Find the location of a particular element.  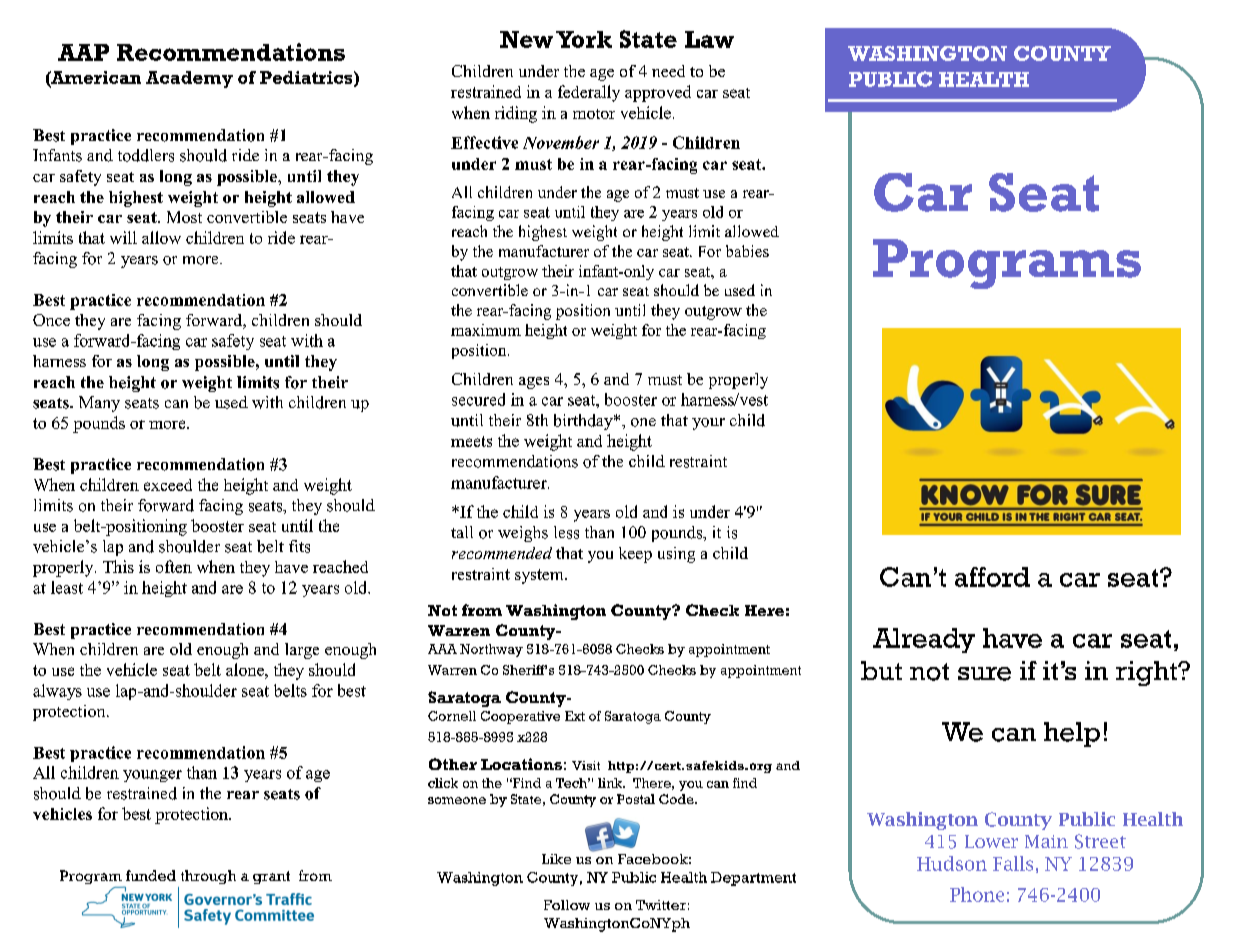

through is located at coordinates (208, 877).
